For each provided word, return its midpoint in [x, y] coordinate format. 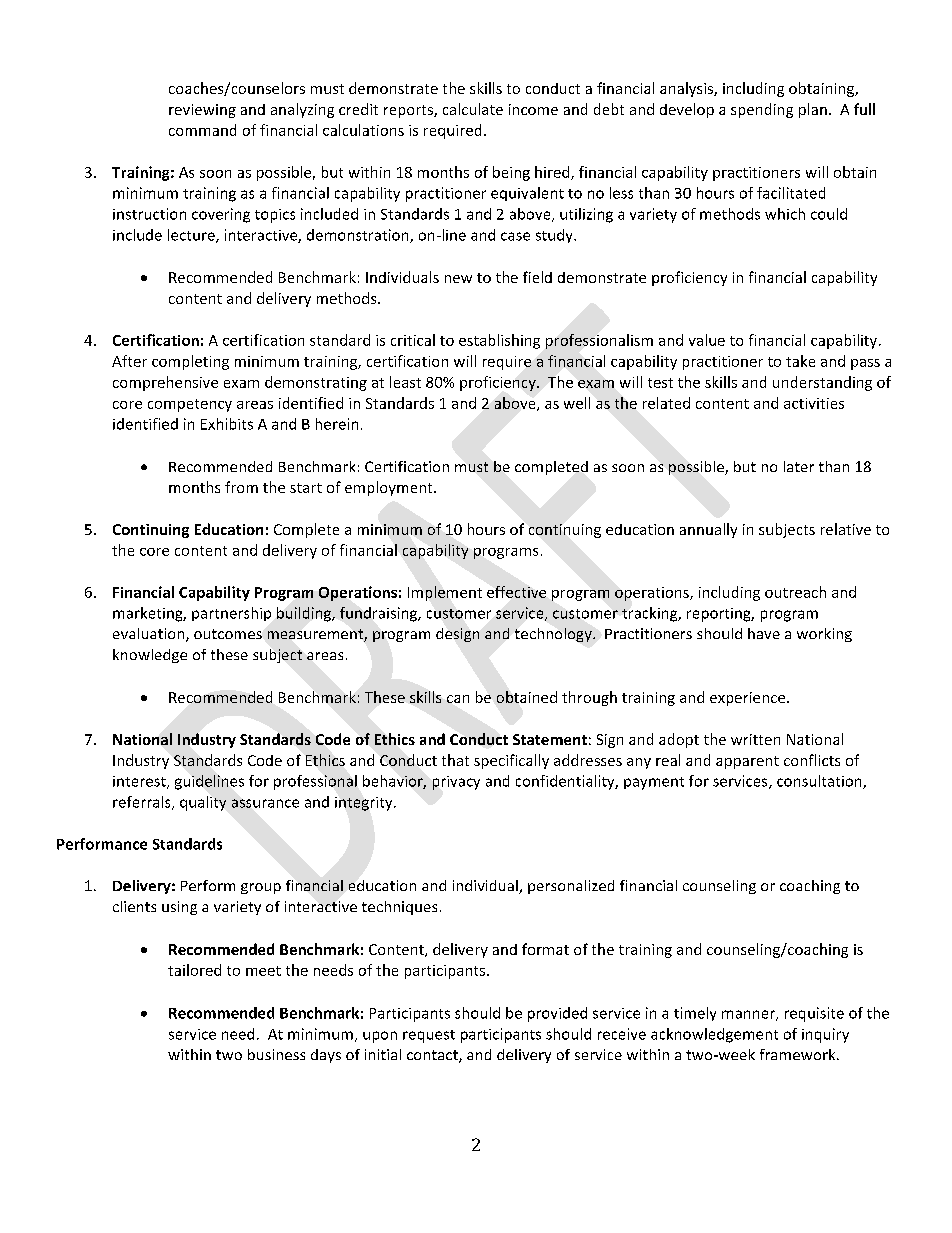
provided [557, 1014]
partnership [231, 614]
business [276, 1054]
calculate [473, 109]
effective [516, 592]
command [202, 130]
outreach [795, 592]
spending [762, 110]
